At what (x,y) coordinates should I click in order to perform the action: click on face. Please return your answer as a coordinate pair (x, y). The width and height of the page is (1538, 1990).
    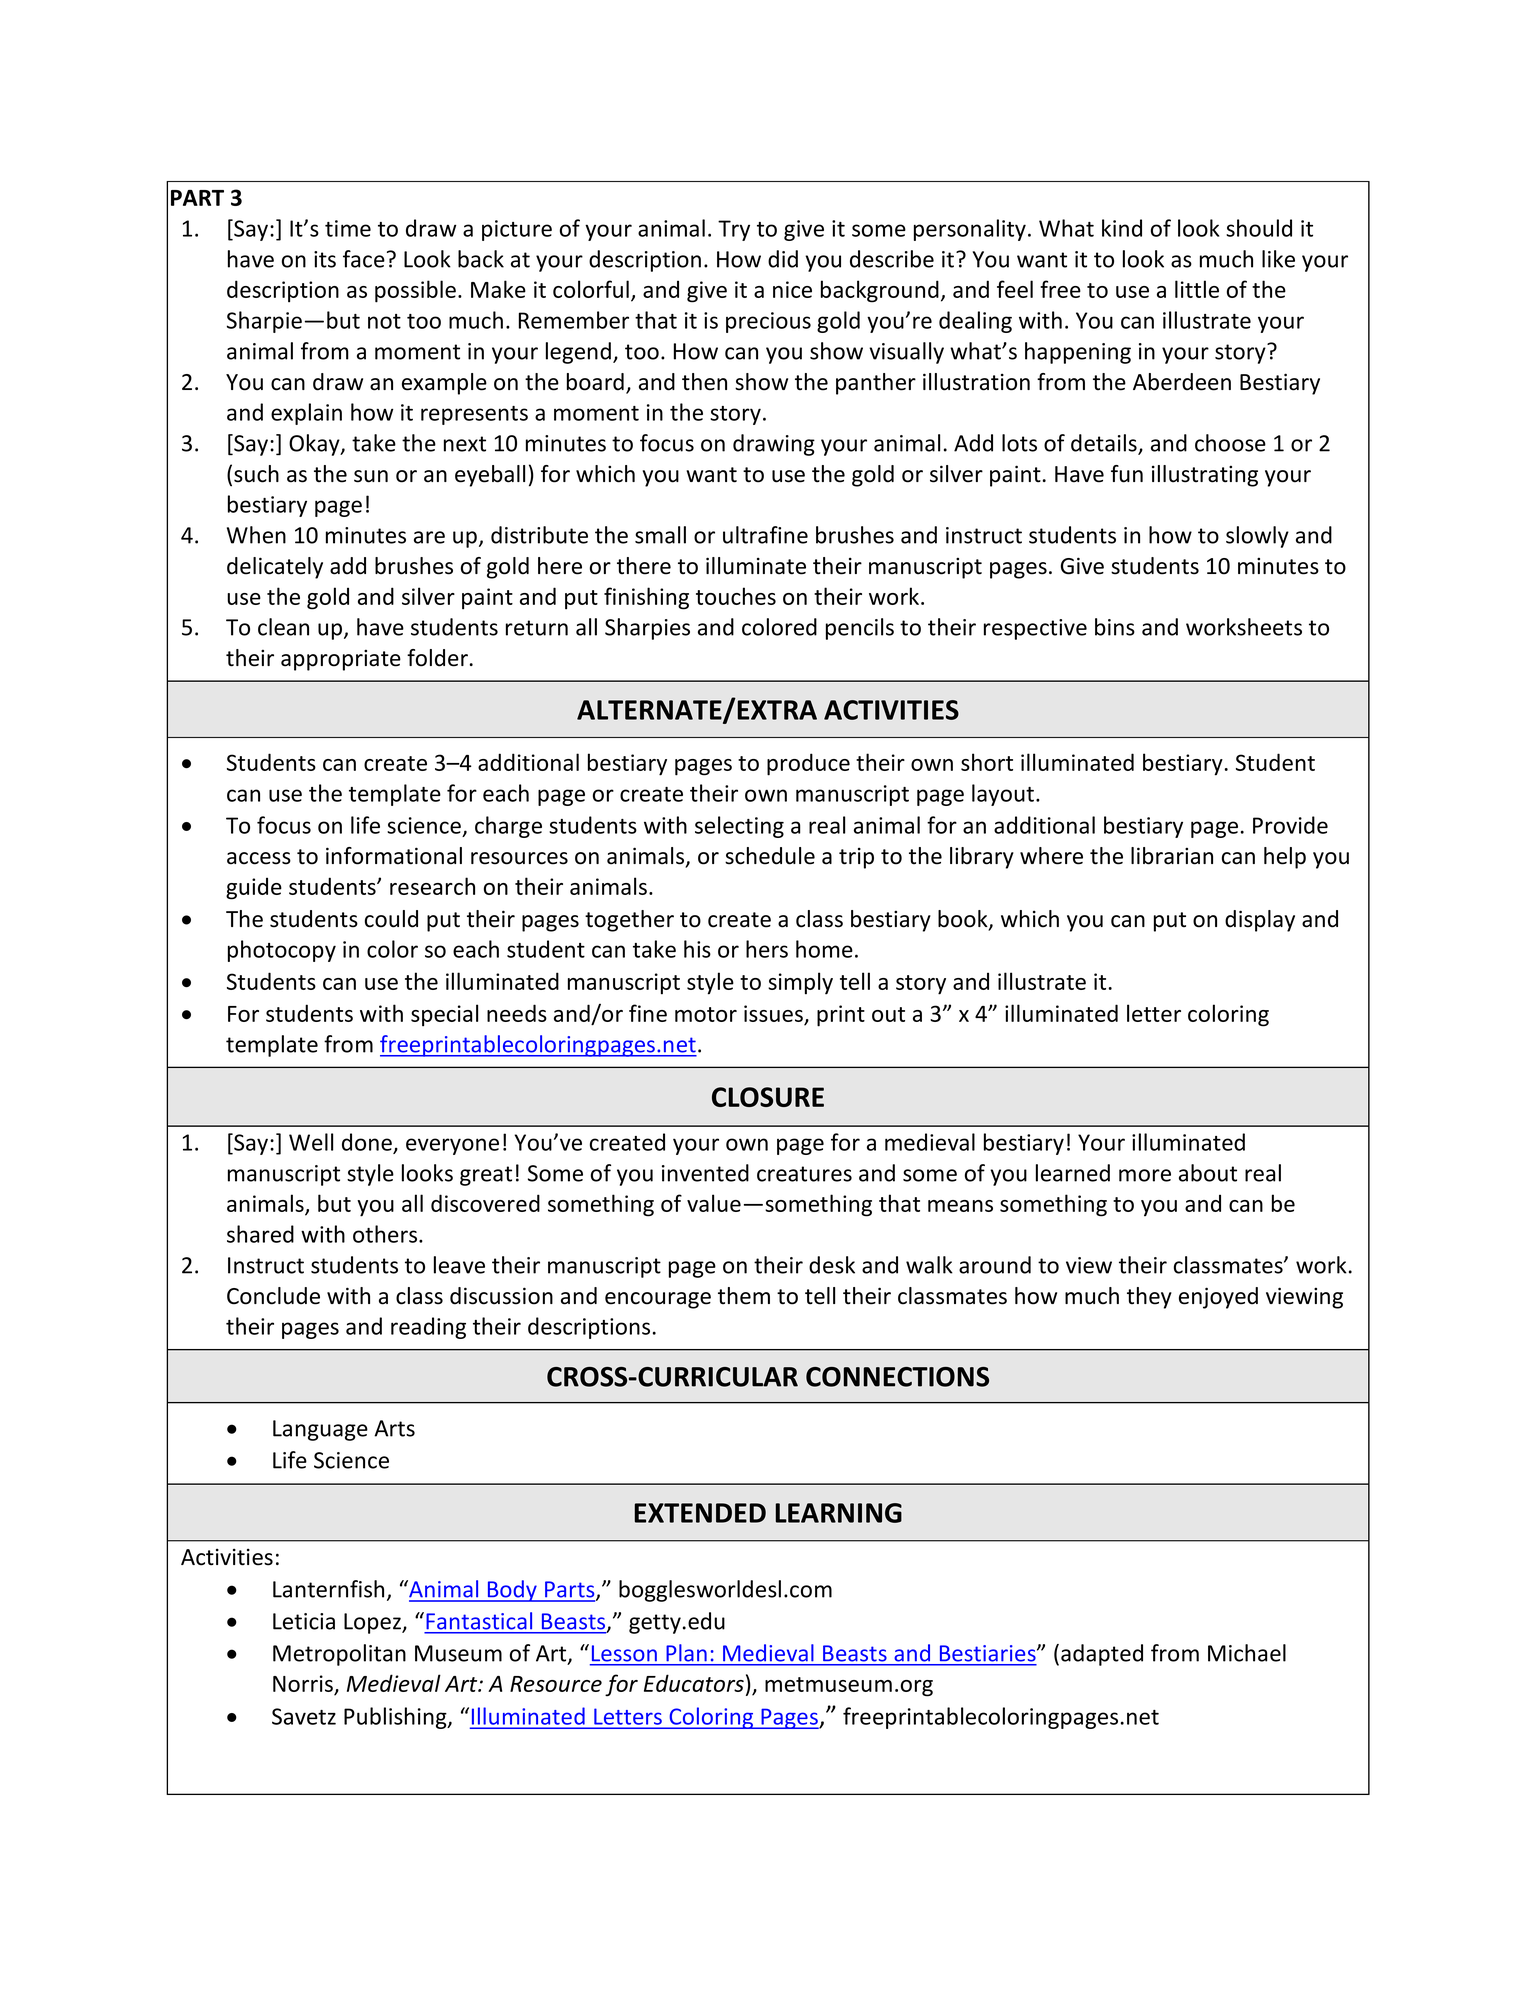
    Looking at the image, I should click on (364, 259).
